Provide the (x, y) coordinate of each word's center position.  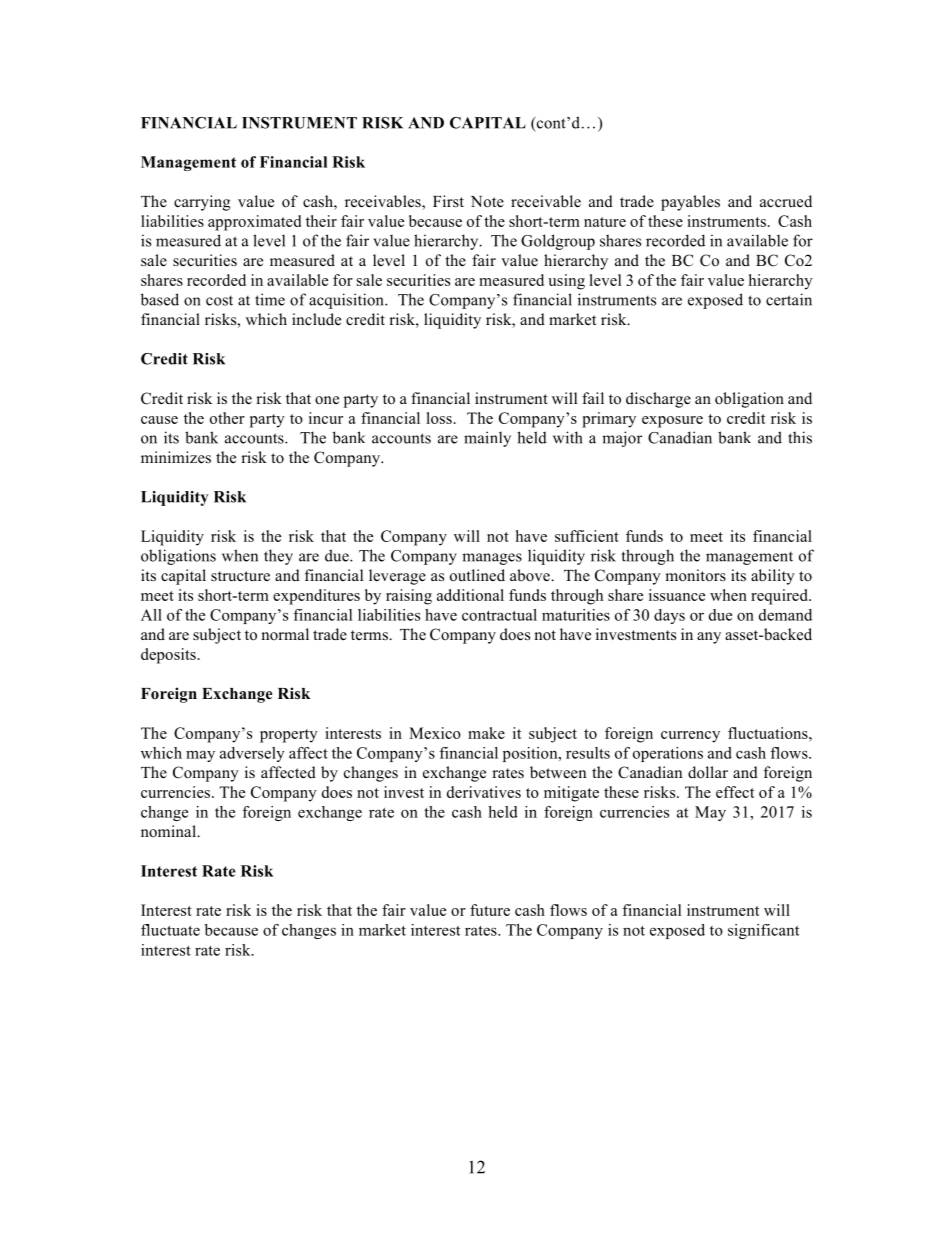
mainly (487, 439)
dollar (708, 772)
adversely (252, 754)
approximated (254, 223)
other (227, 418)
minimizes (176, 457)
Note (487, 202)
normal (285, 634)
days (669, 616)
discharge (658, 400)
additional (470, 595)
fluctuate (170, 930)
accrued (786, 201)
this (800, 437)
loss (439, 418)
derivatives (484, 792)
